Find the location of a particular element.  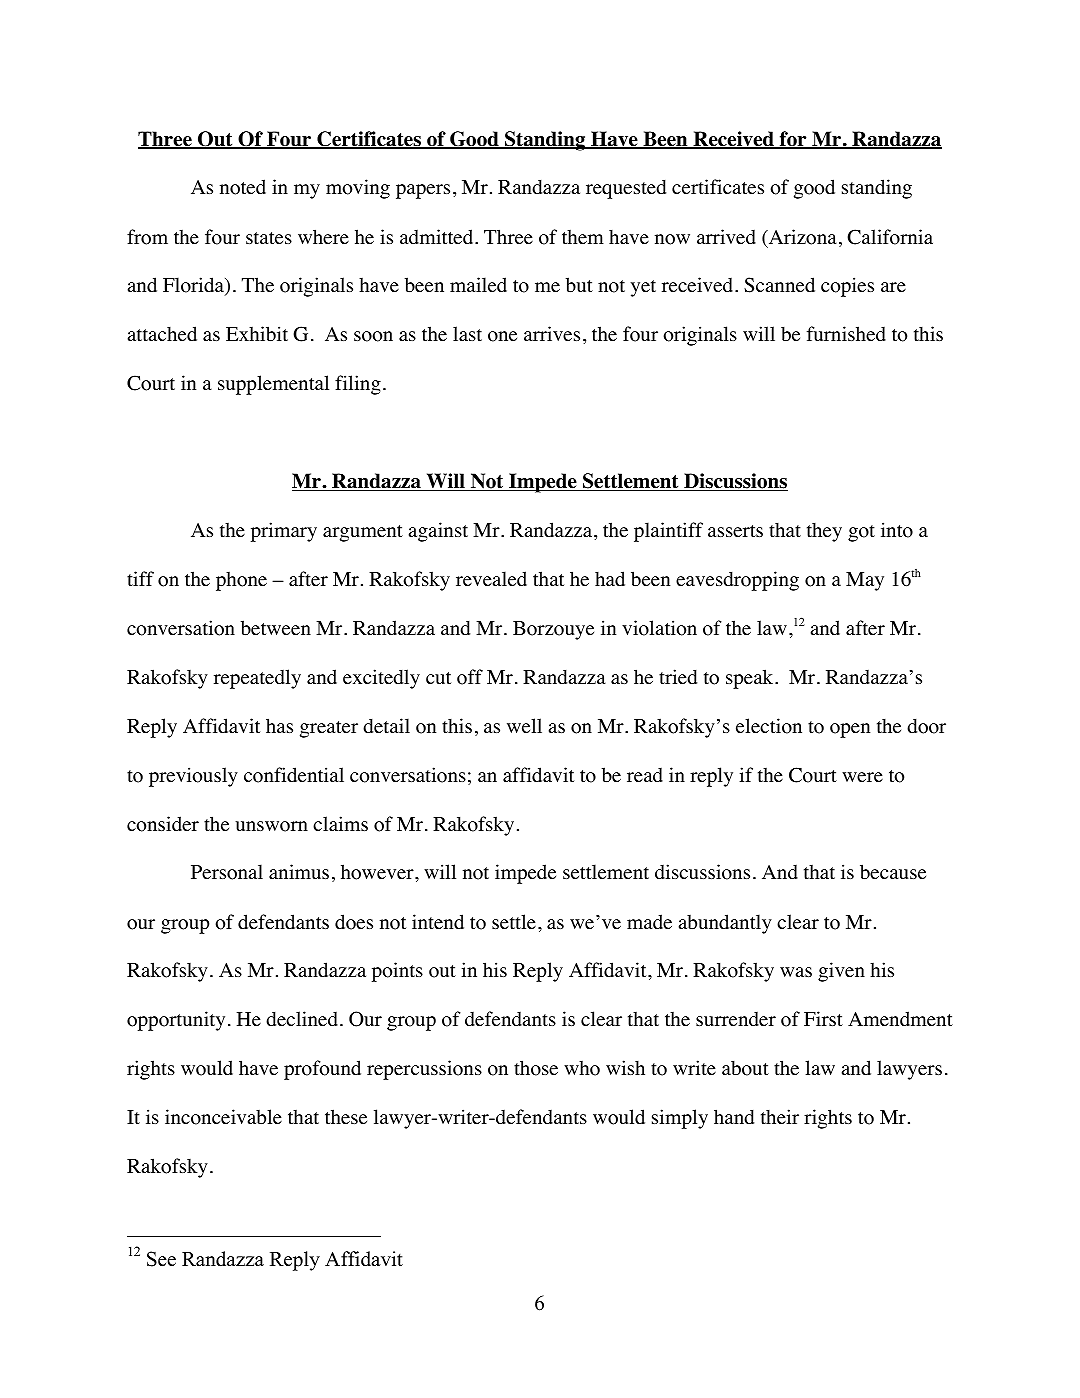

states is located at coordinates (269, 238).
